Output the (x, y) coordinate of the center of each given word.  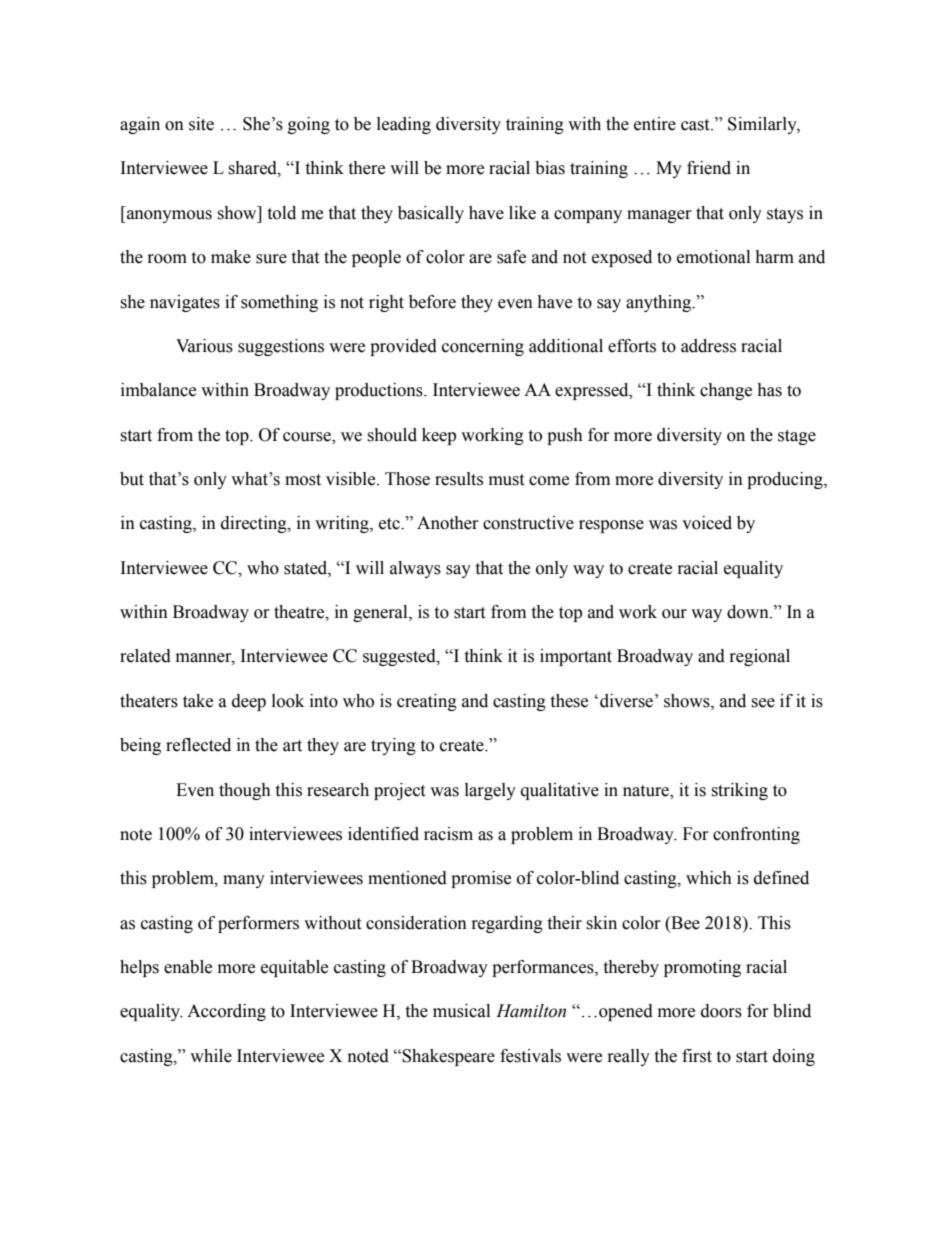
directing (255, 524)
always (415, 569)
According (226, 1012)
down (749, 612)
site (201, 124)
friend (709, 168)
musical (461, 1011)
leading (404, 125)
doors (721, 1011)
